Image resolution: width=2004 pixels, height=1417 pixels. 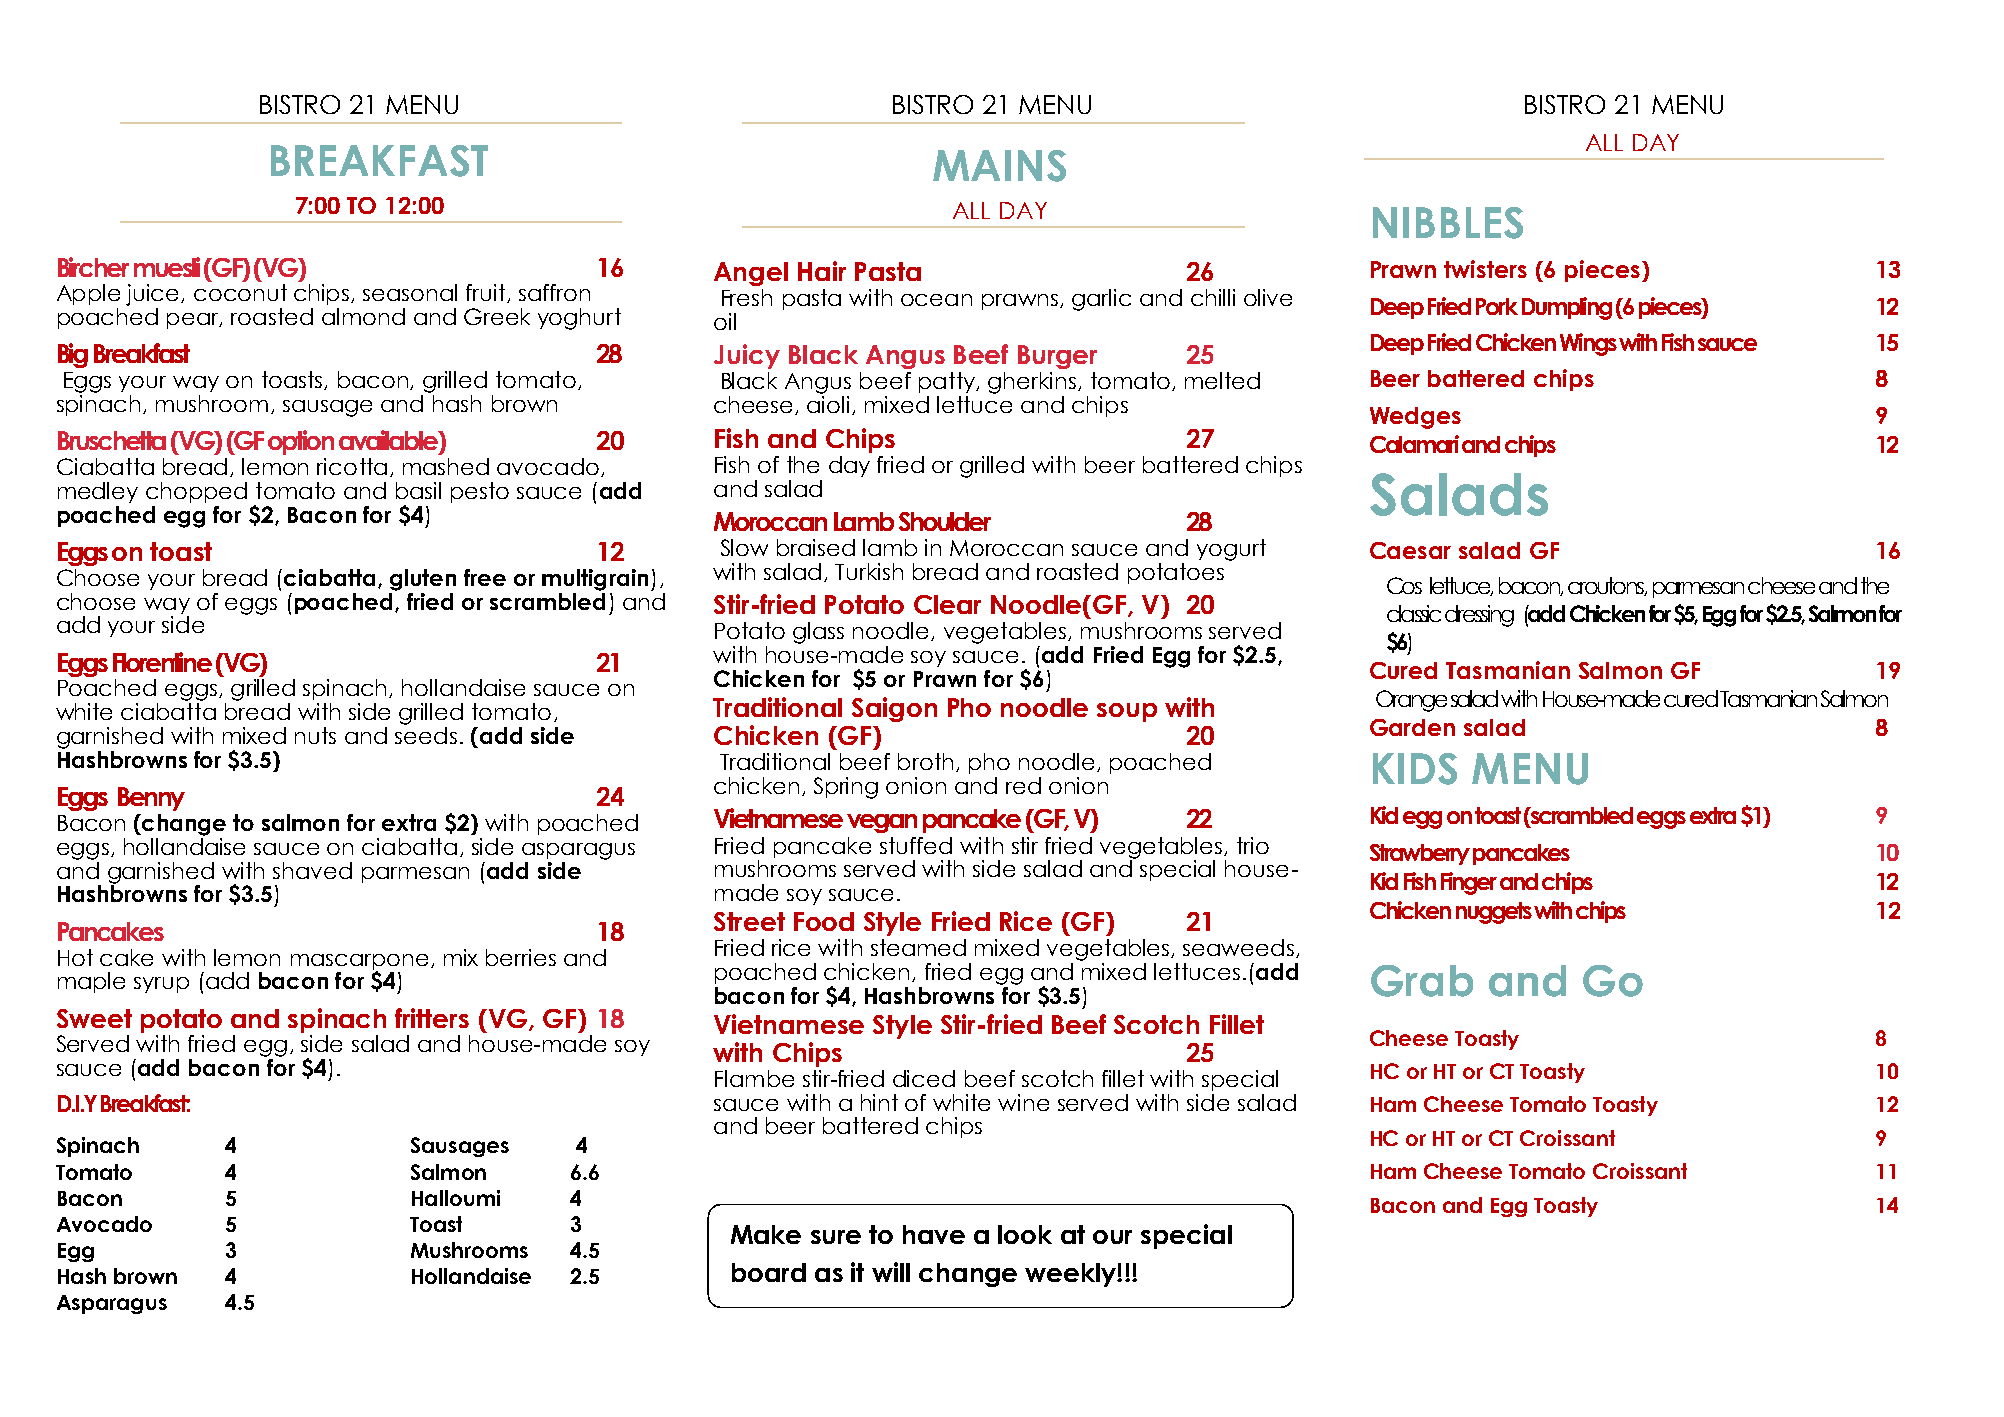 What do you see at coordinates (1448, 223) in the screenshot?
I see `NIBBLES` at bounding box center [1448, 223].
